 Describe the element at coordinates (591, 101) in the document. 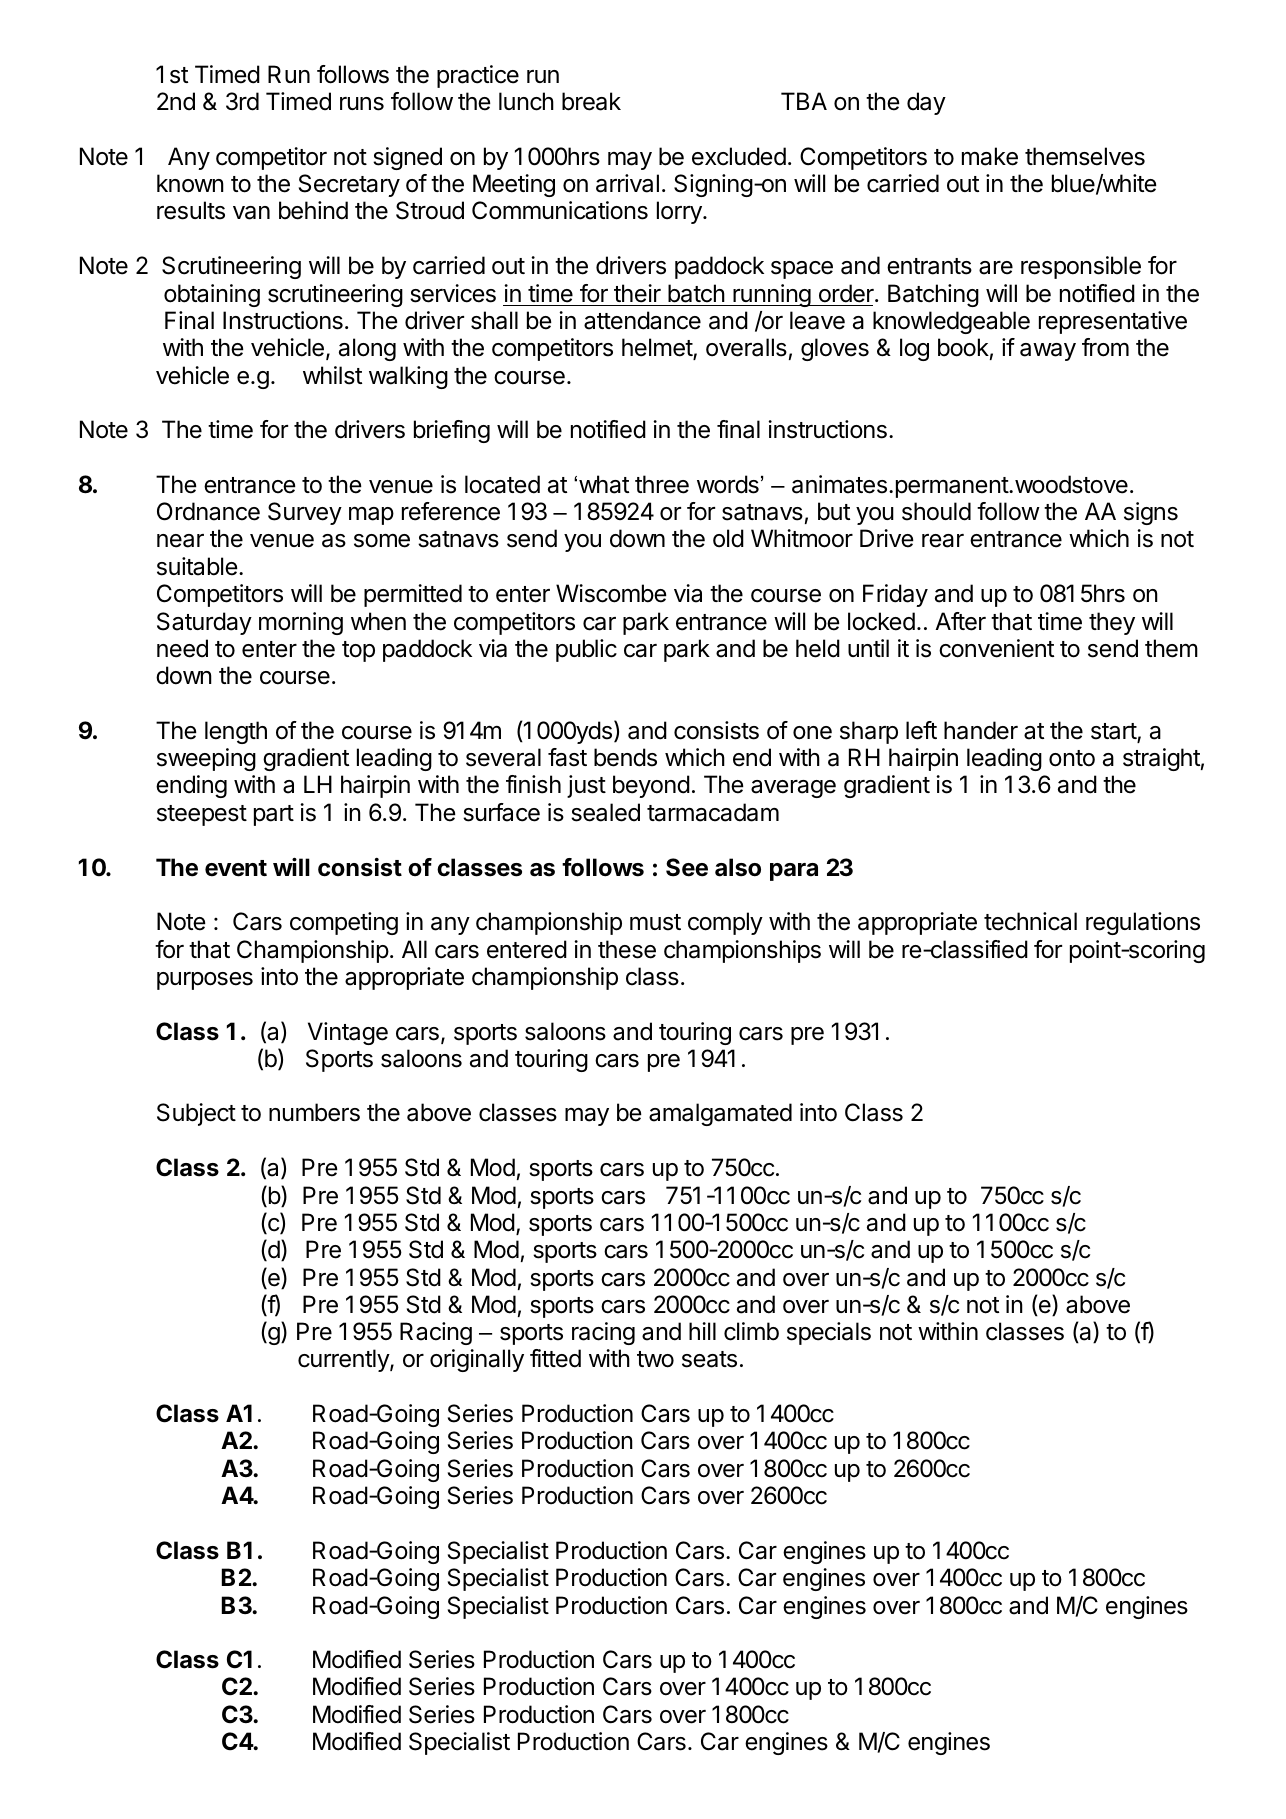

I see `break` at that location.
